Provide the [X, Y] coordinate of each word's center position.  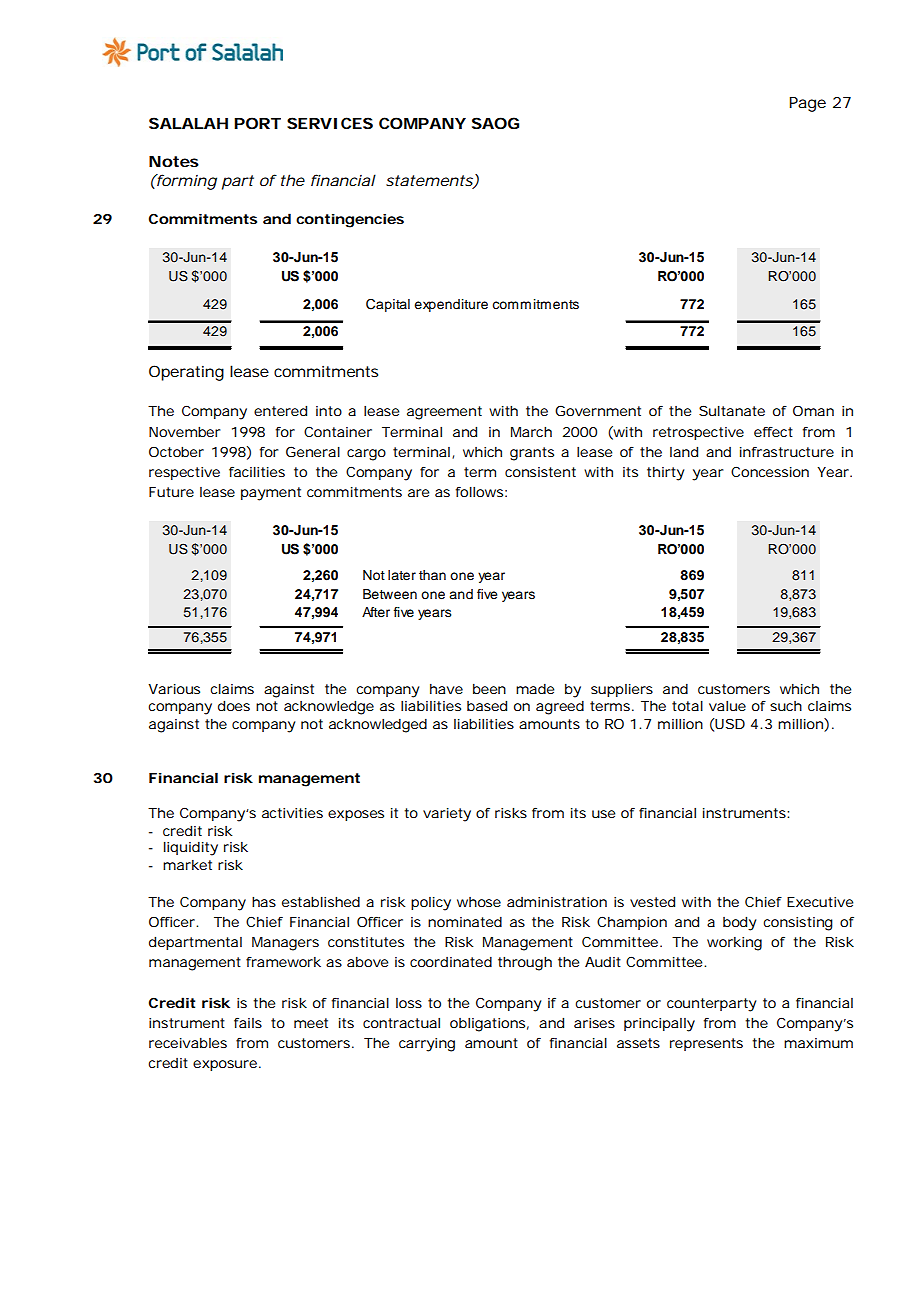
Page [807, 104]
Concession [770, 472]
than [432, 575]
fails [248, 1023]
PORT [257, 123]
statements [430, 182]
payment [271, 494]
